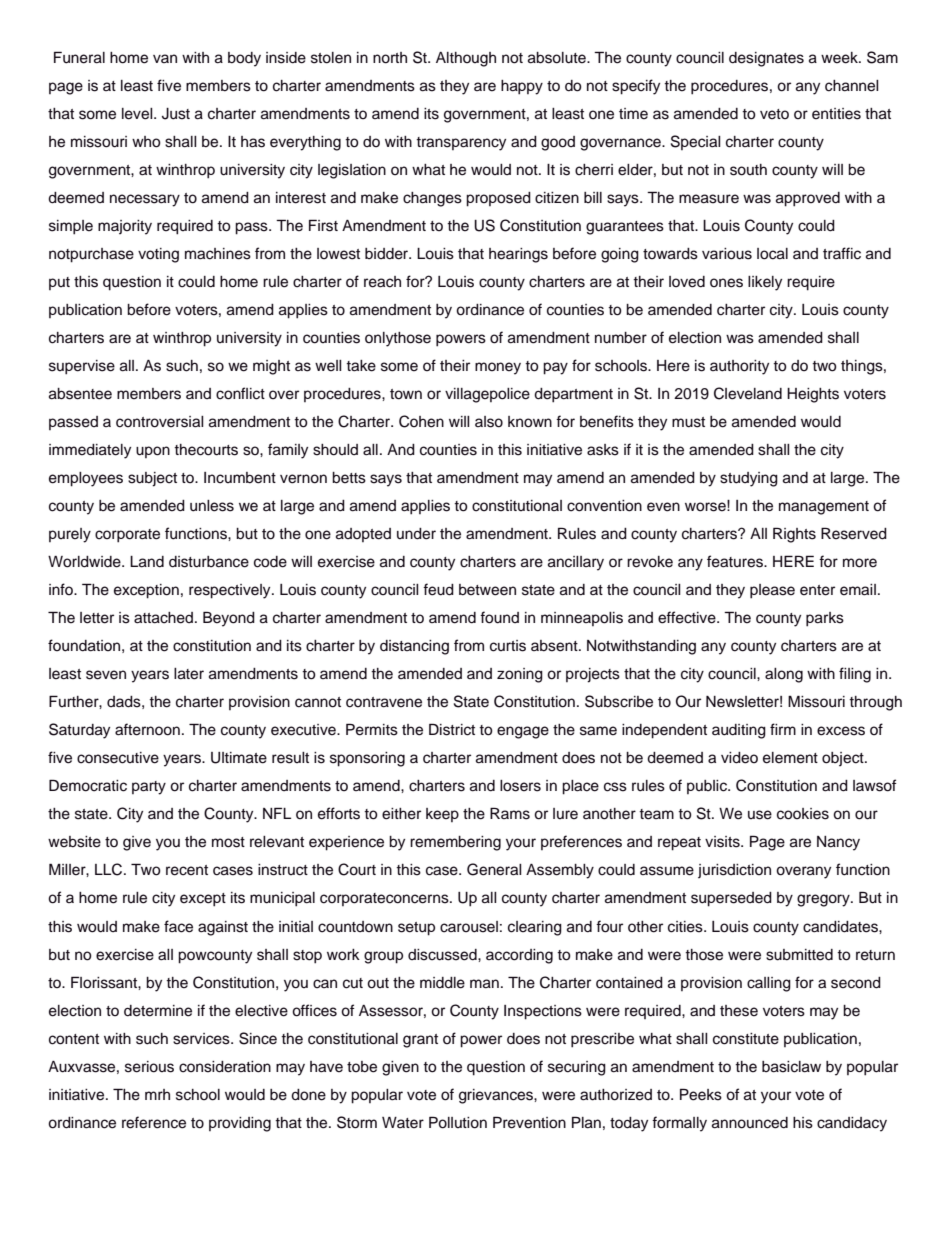  Describe the element at coordinates (163, 618) in the document. I see `attached` at that location.
